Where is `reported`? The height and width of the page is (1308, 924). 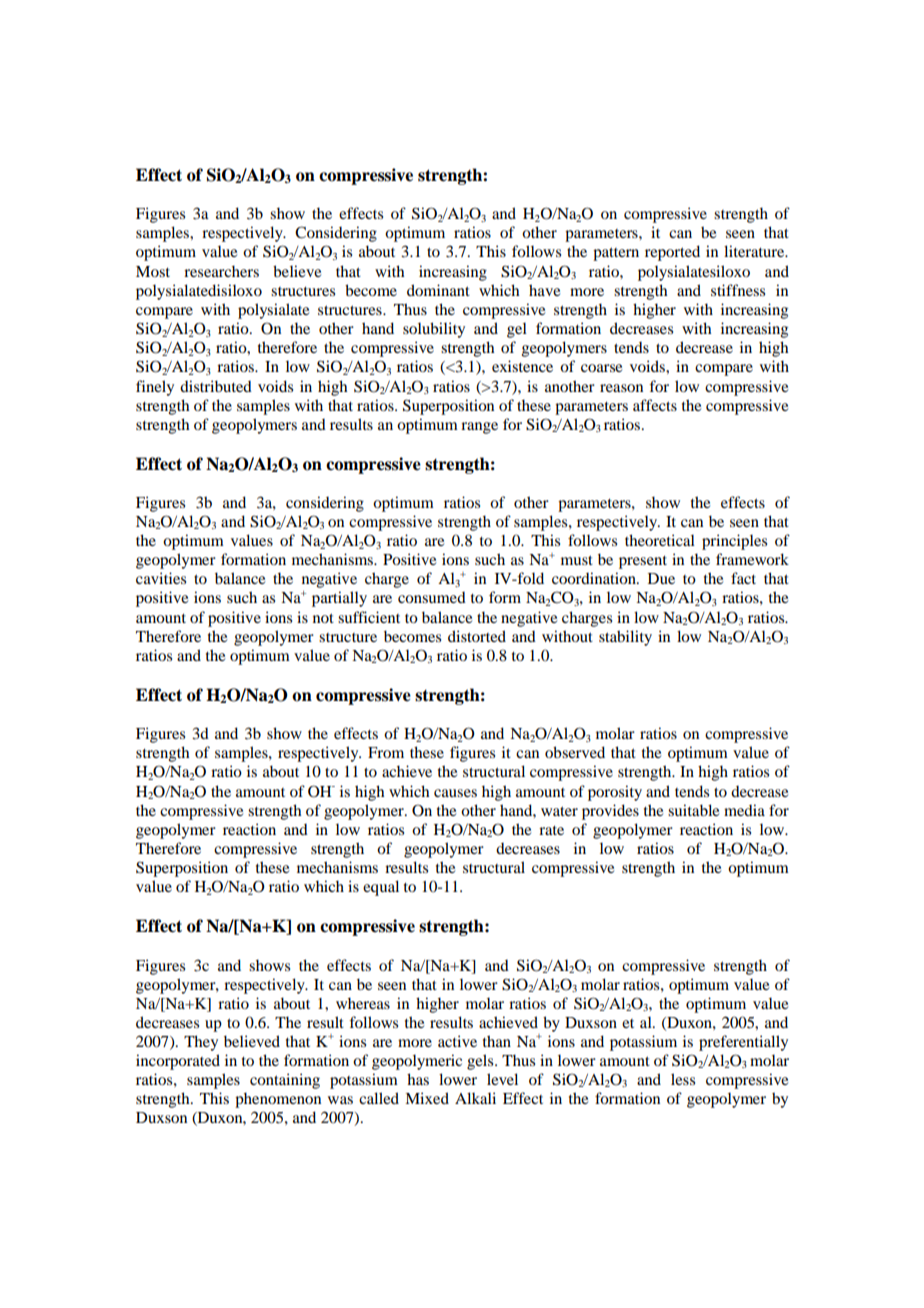
reported is located at coordinates (672, 253).
